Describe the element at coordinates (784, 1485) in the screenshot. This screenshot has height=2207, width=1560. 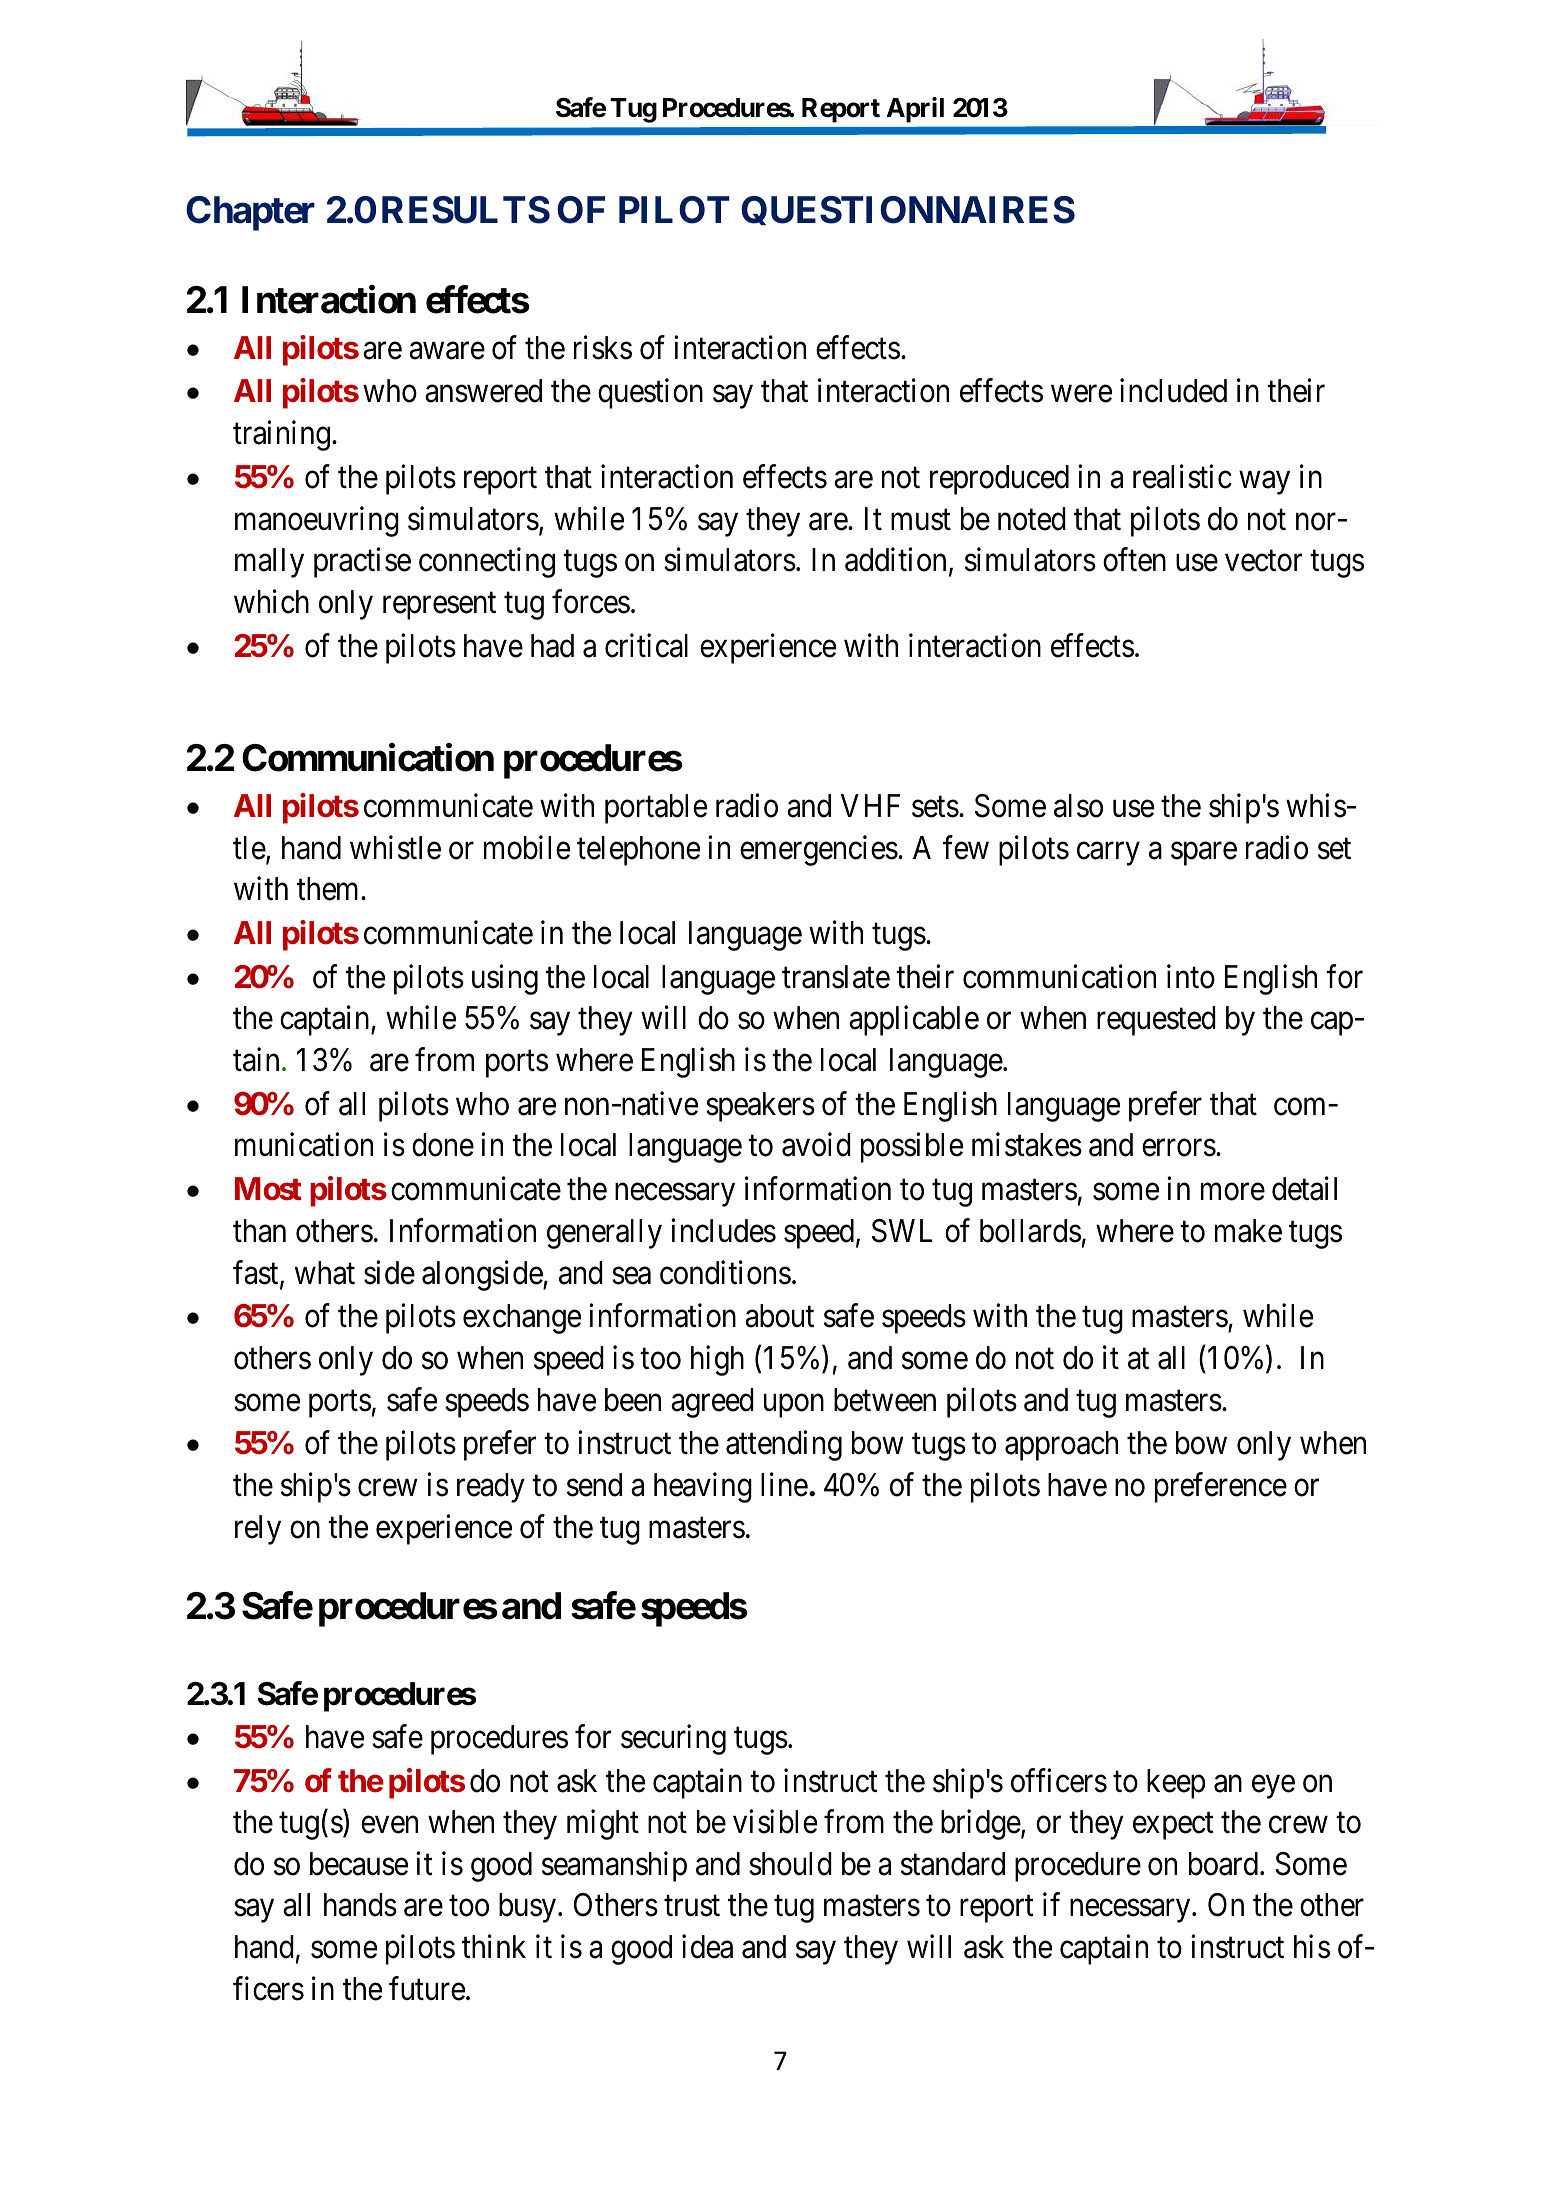
I see `line` at that location.
